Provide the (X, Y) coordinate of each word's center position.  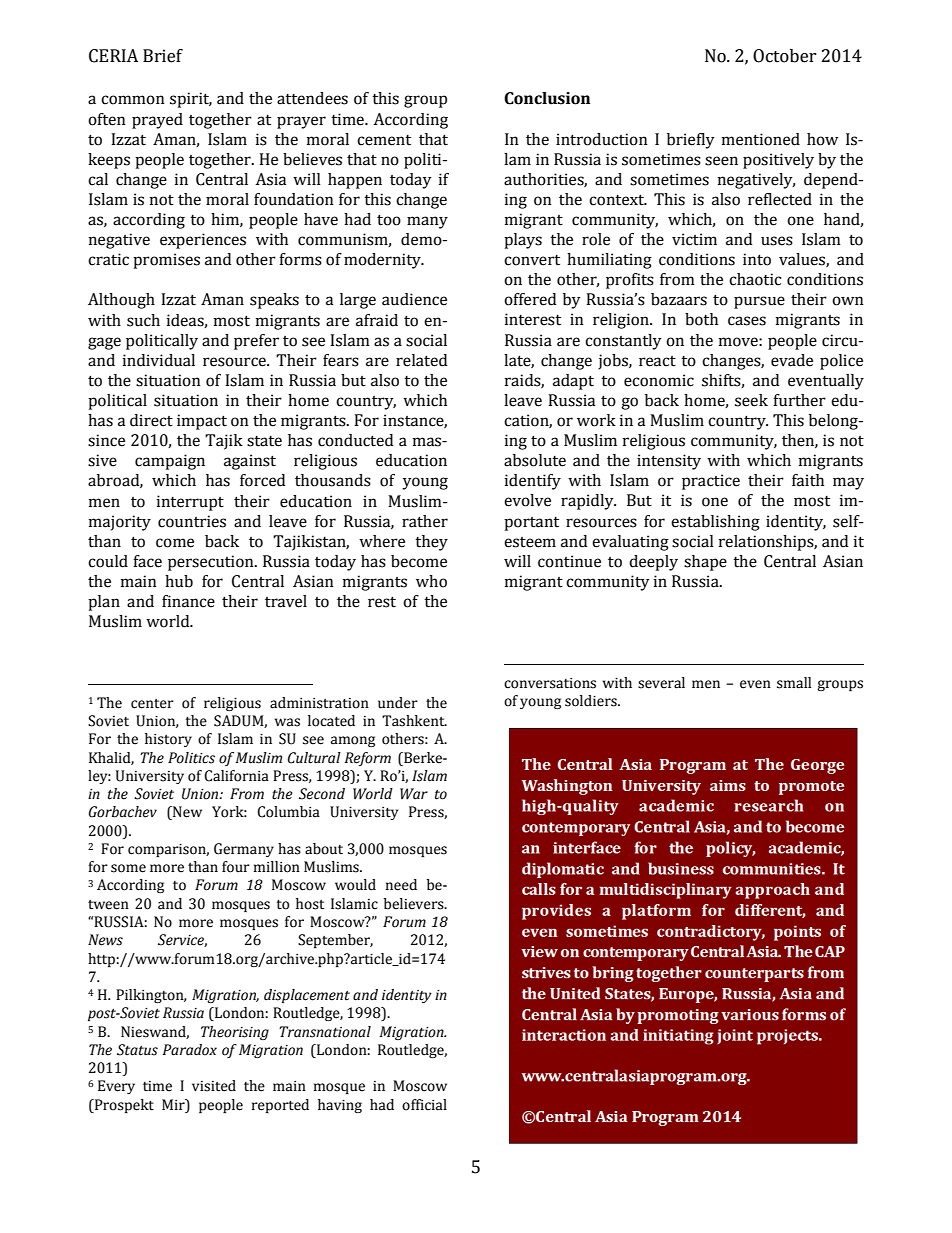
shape (705, 563)
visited (214, 1086)
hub (179, 581)
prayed (157, 121)
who (431, 581)
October (785, 56)
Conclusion (547, 98)
